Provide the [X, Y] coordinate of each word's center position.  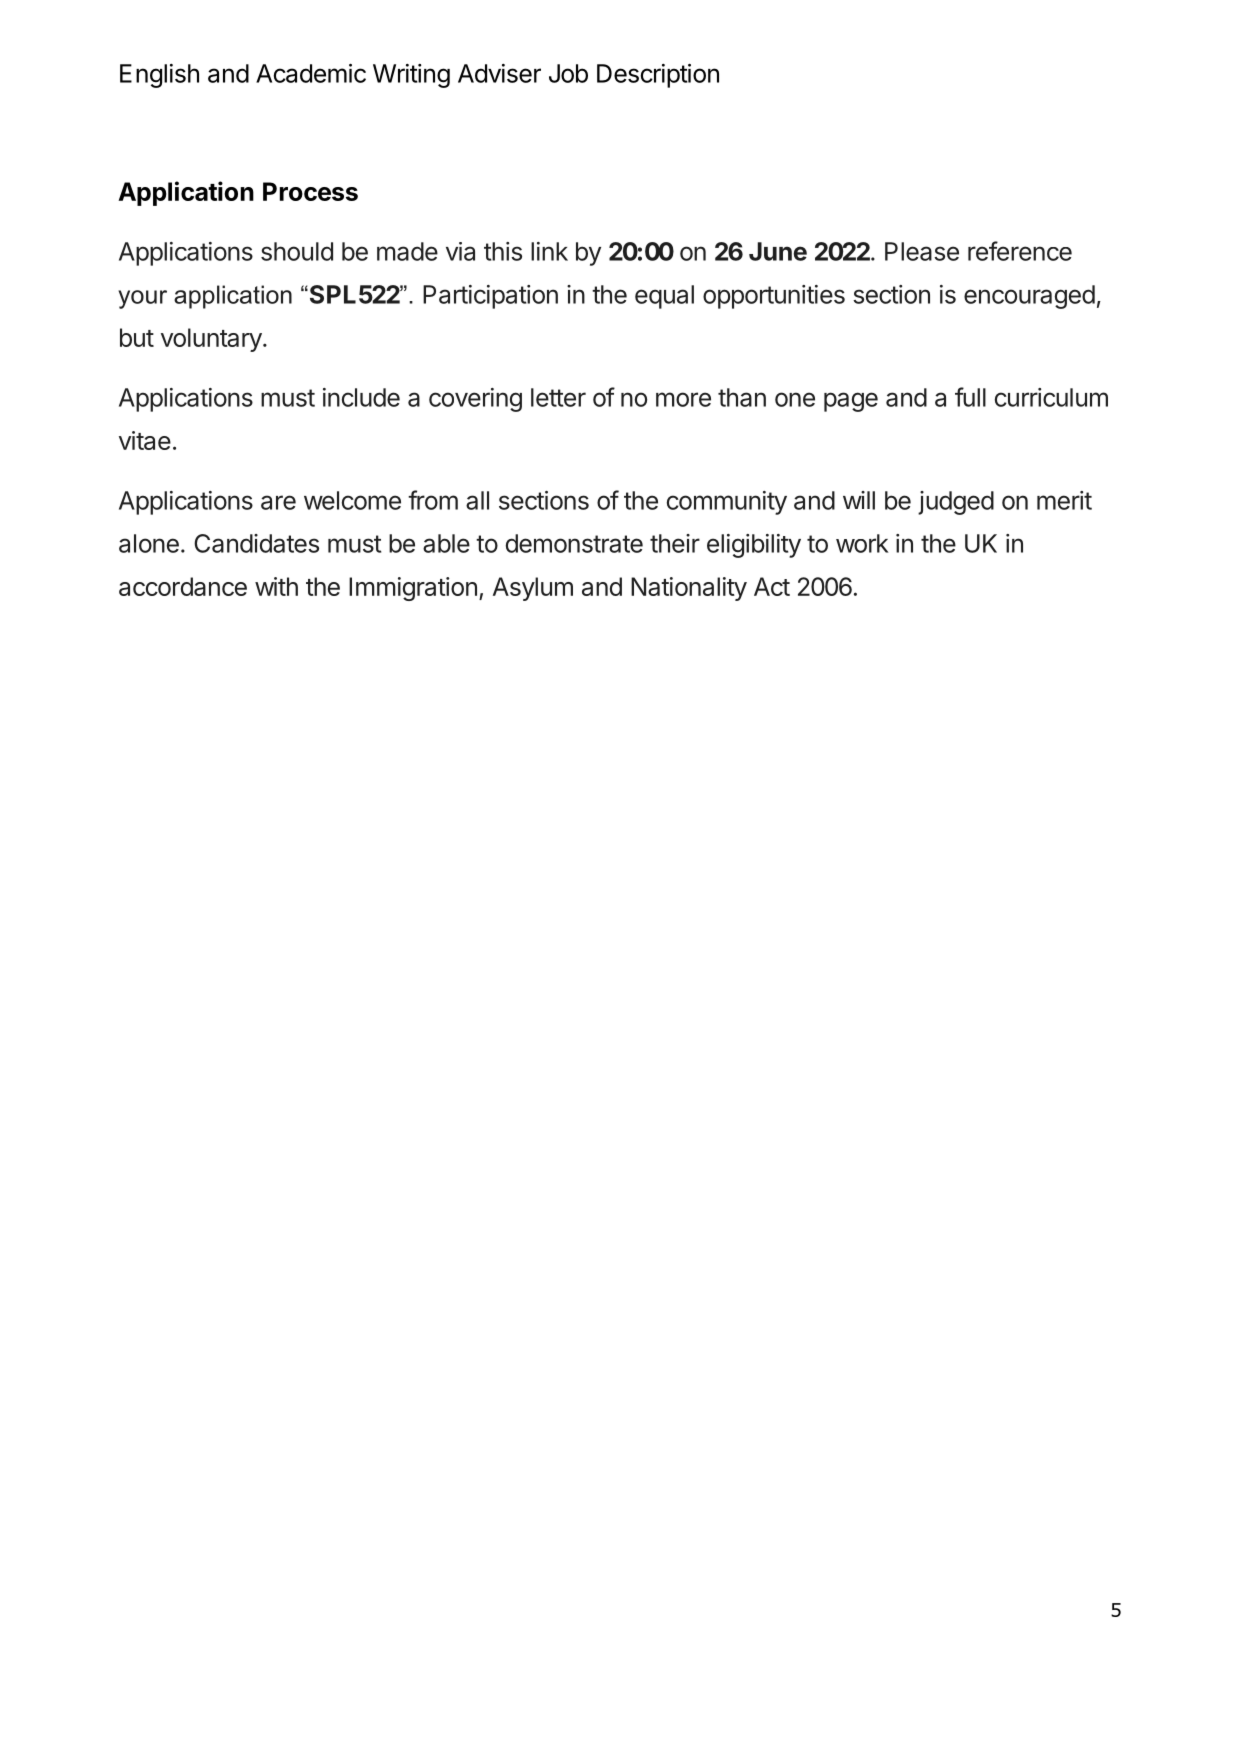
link [549, 251]
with [276, 586]
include [361, 397]
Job [568, 73]
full [970, 397]
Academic [311, 73]
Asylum [533, 589]
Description [658, 76]
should [297, 251]
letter [558, 397]
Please [922, 251]
